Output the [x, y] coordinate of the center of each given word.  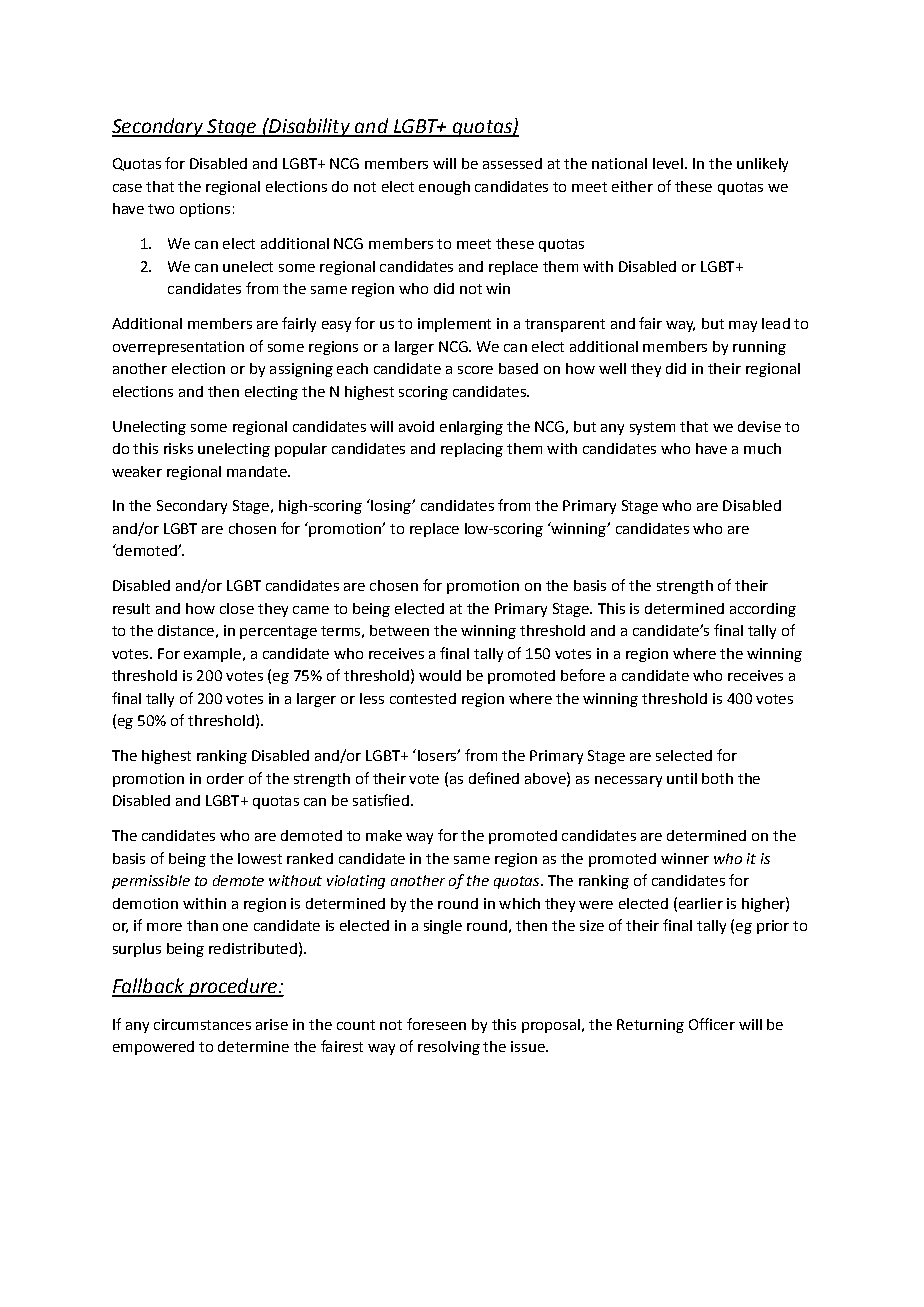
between [399, 630]
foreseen [436, 1024]
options [205, 210]
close [237, 608]
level [668, 163]
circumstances [202, 1024]
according [763, 610]
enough [444, 188]
